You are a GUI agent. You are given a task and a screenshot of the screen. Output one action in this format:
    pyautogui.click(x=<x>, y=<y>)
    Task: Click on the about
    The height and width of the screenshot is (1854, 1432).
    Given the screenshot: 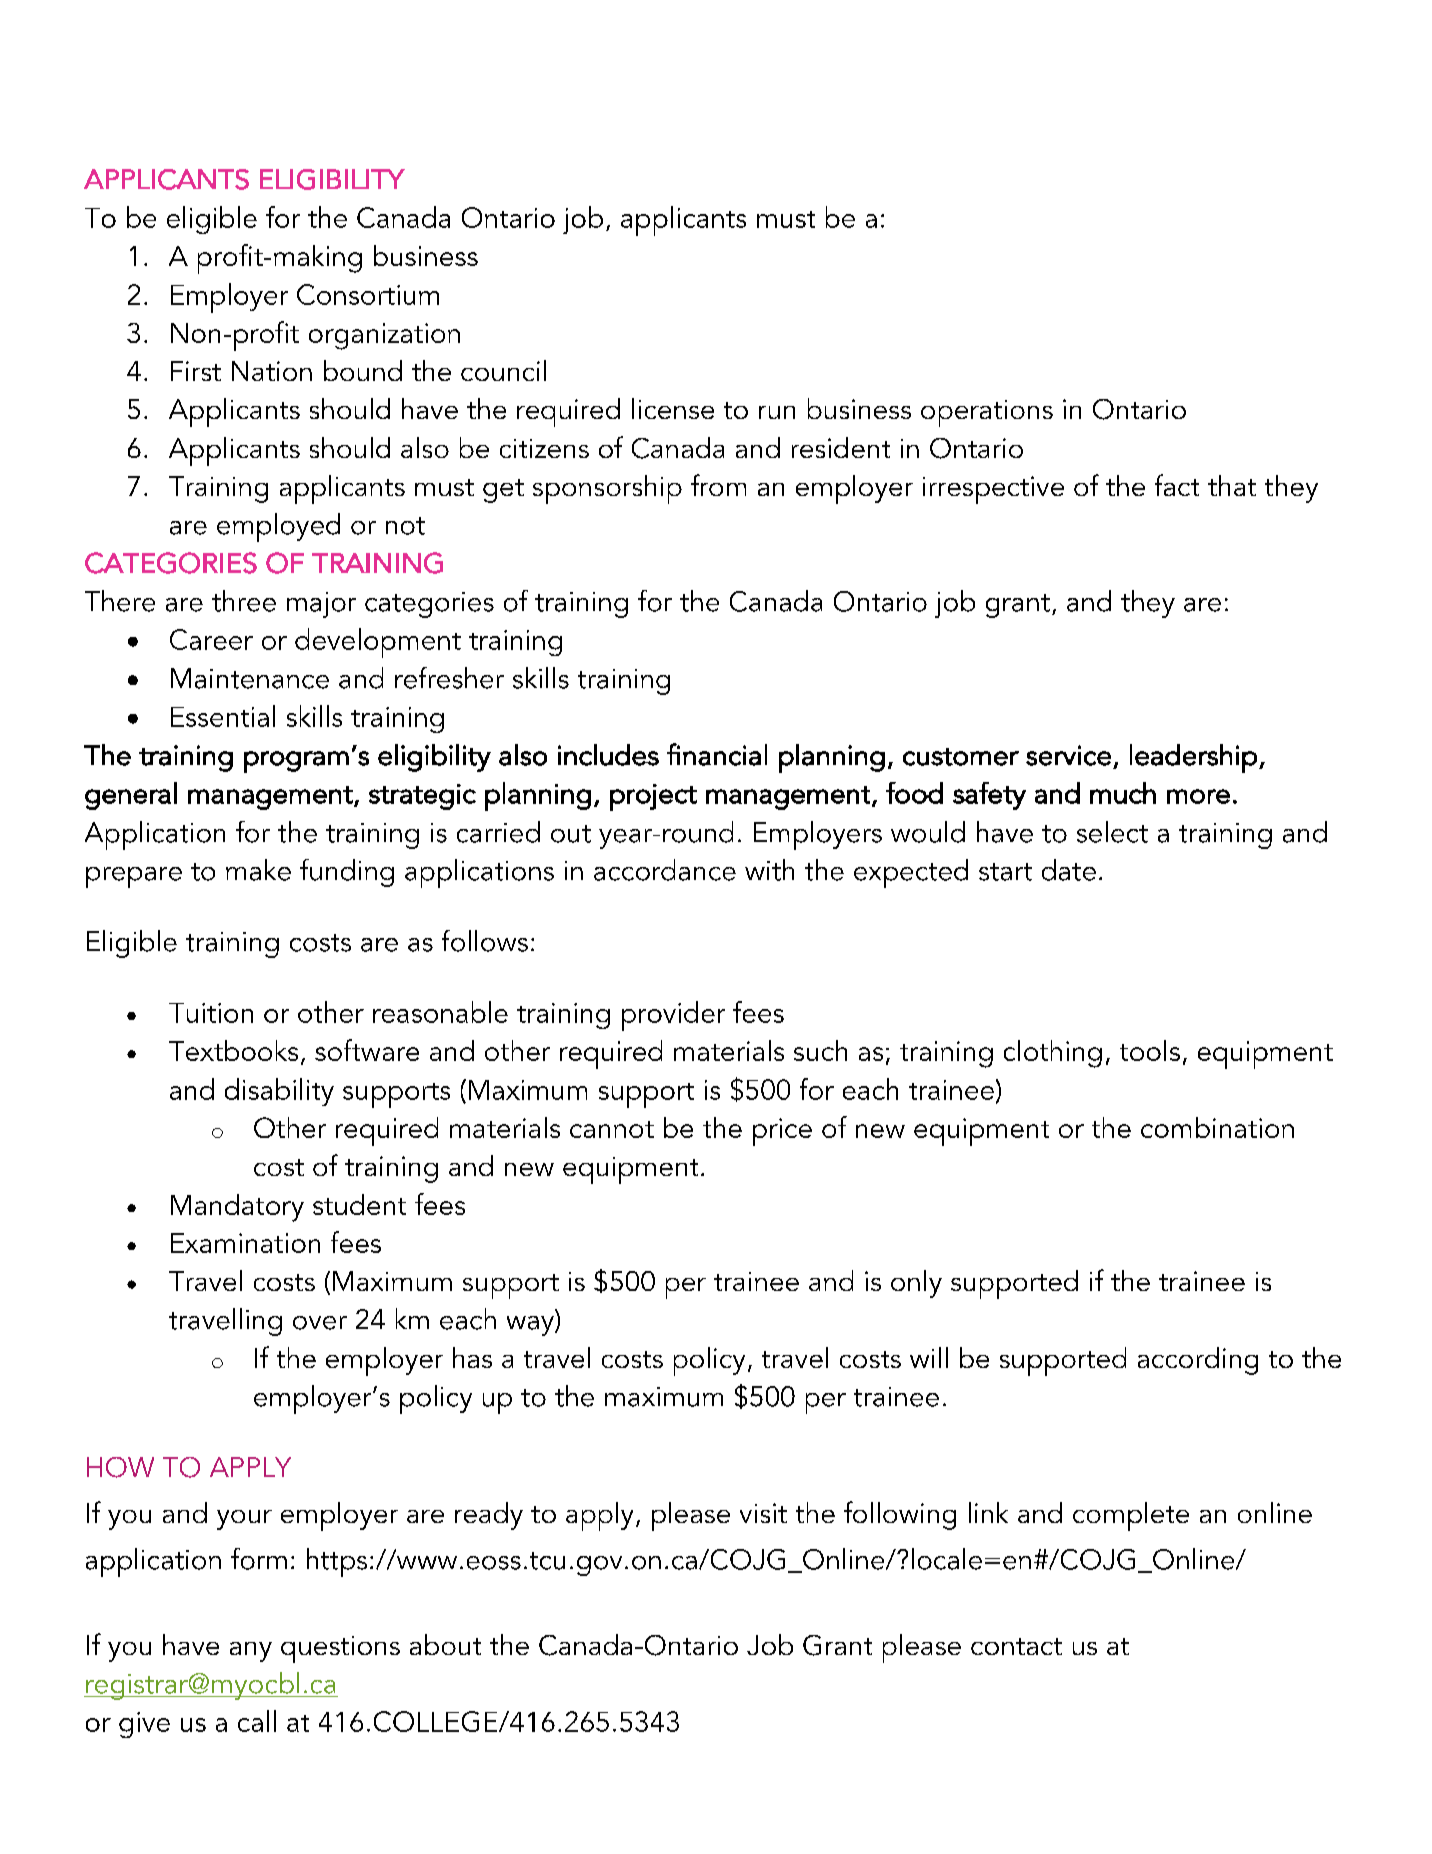 What is the action you would take?
    pyautogui.click(x=445, y=1644)
